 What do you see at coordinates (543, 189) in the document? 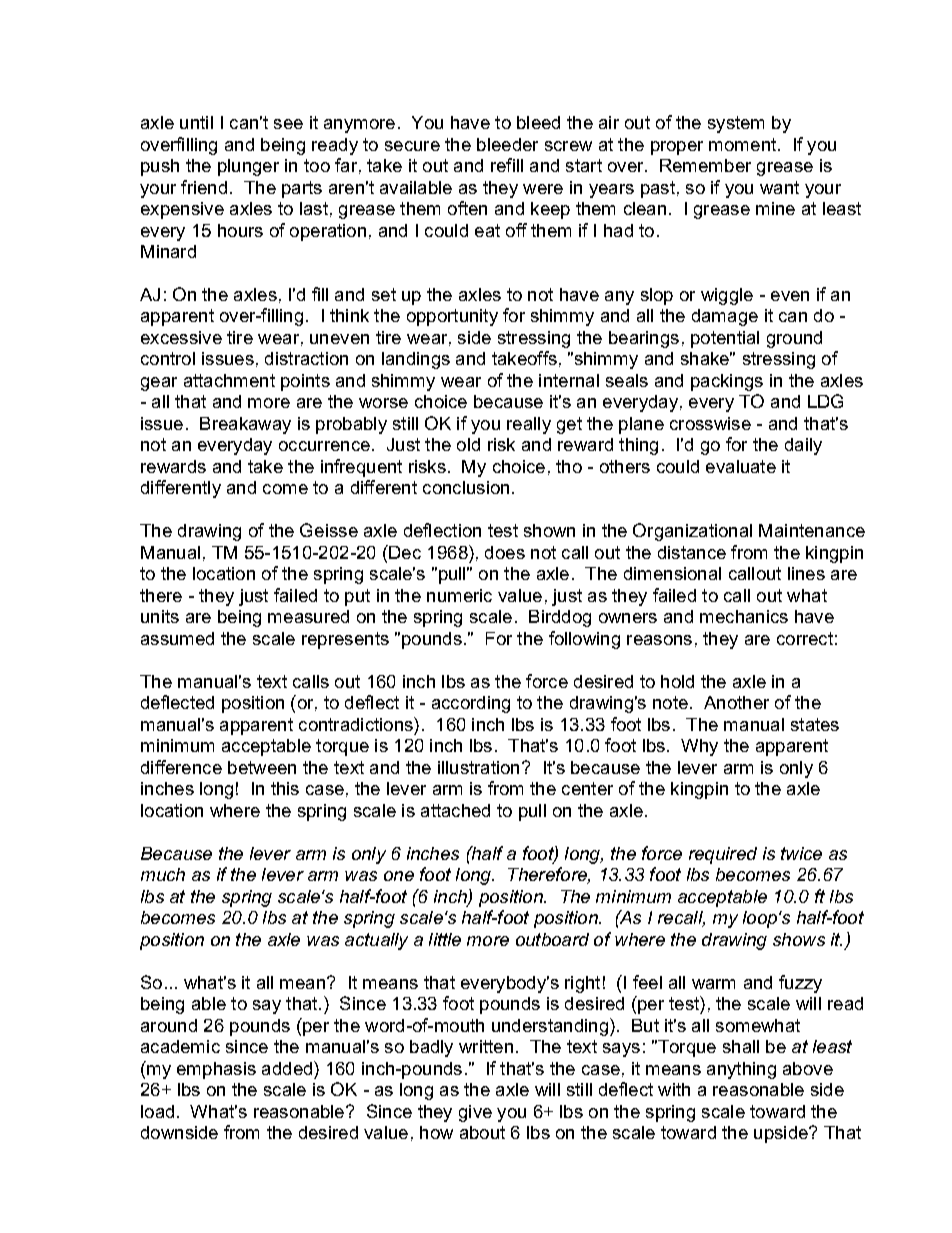
I see `were` at bounding box center [543, 189].
